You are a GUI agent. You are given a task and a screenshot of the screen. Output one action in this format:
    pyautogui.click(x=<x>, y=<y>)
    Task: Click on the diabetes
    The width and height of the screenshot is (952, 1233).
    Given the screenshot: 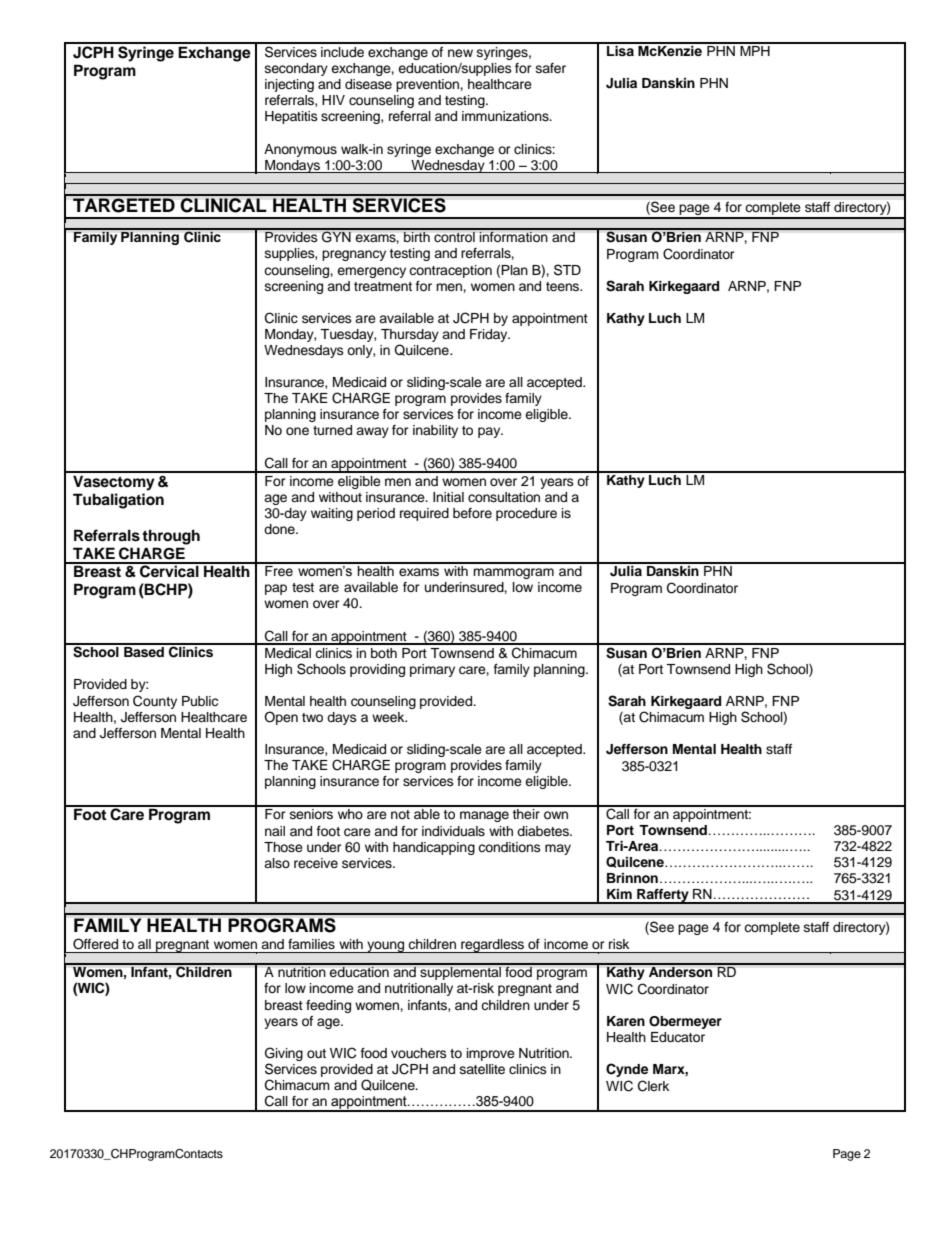 What is the action you would take?
    pyautogui.click(x=544, y=831)
